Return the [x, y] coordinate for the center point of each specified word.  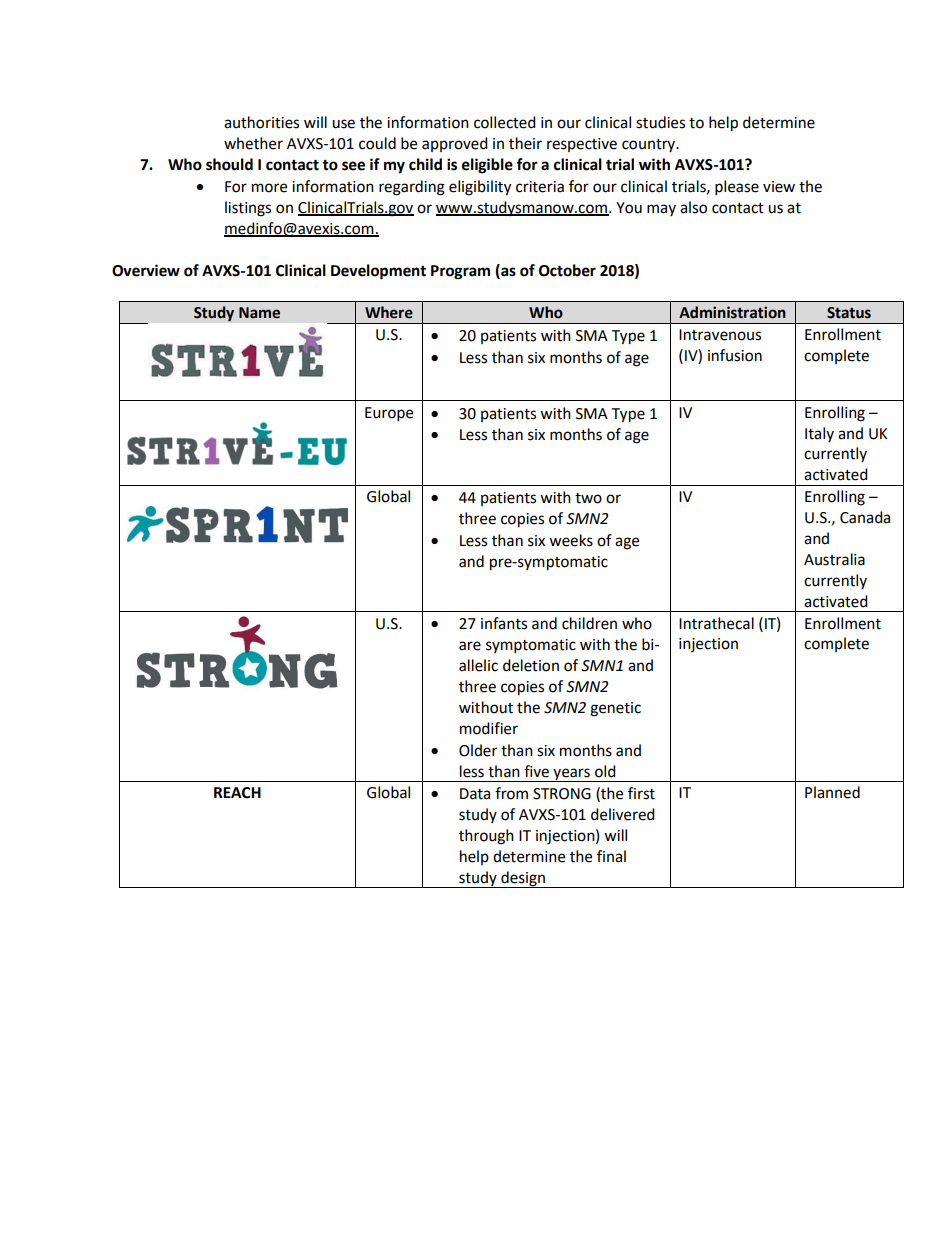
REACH [237, 793]
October [567, 270]
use [343, 124]
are [470, 646]
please [737, 188]
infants [504, 623]
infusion [735, 355]
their [525, 143]
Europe [389, 414]
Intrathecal [716, 623]
